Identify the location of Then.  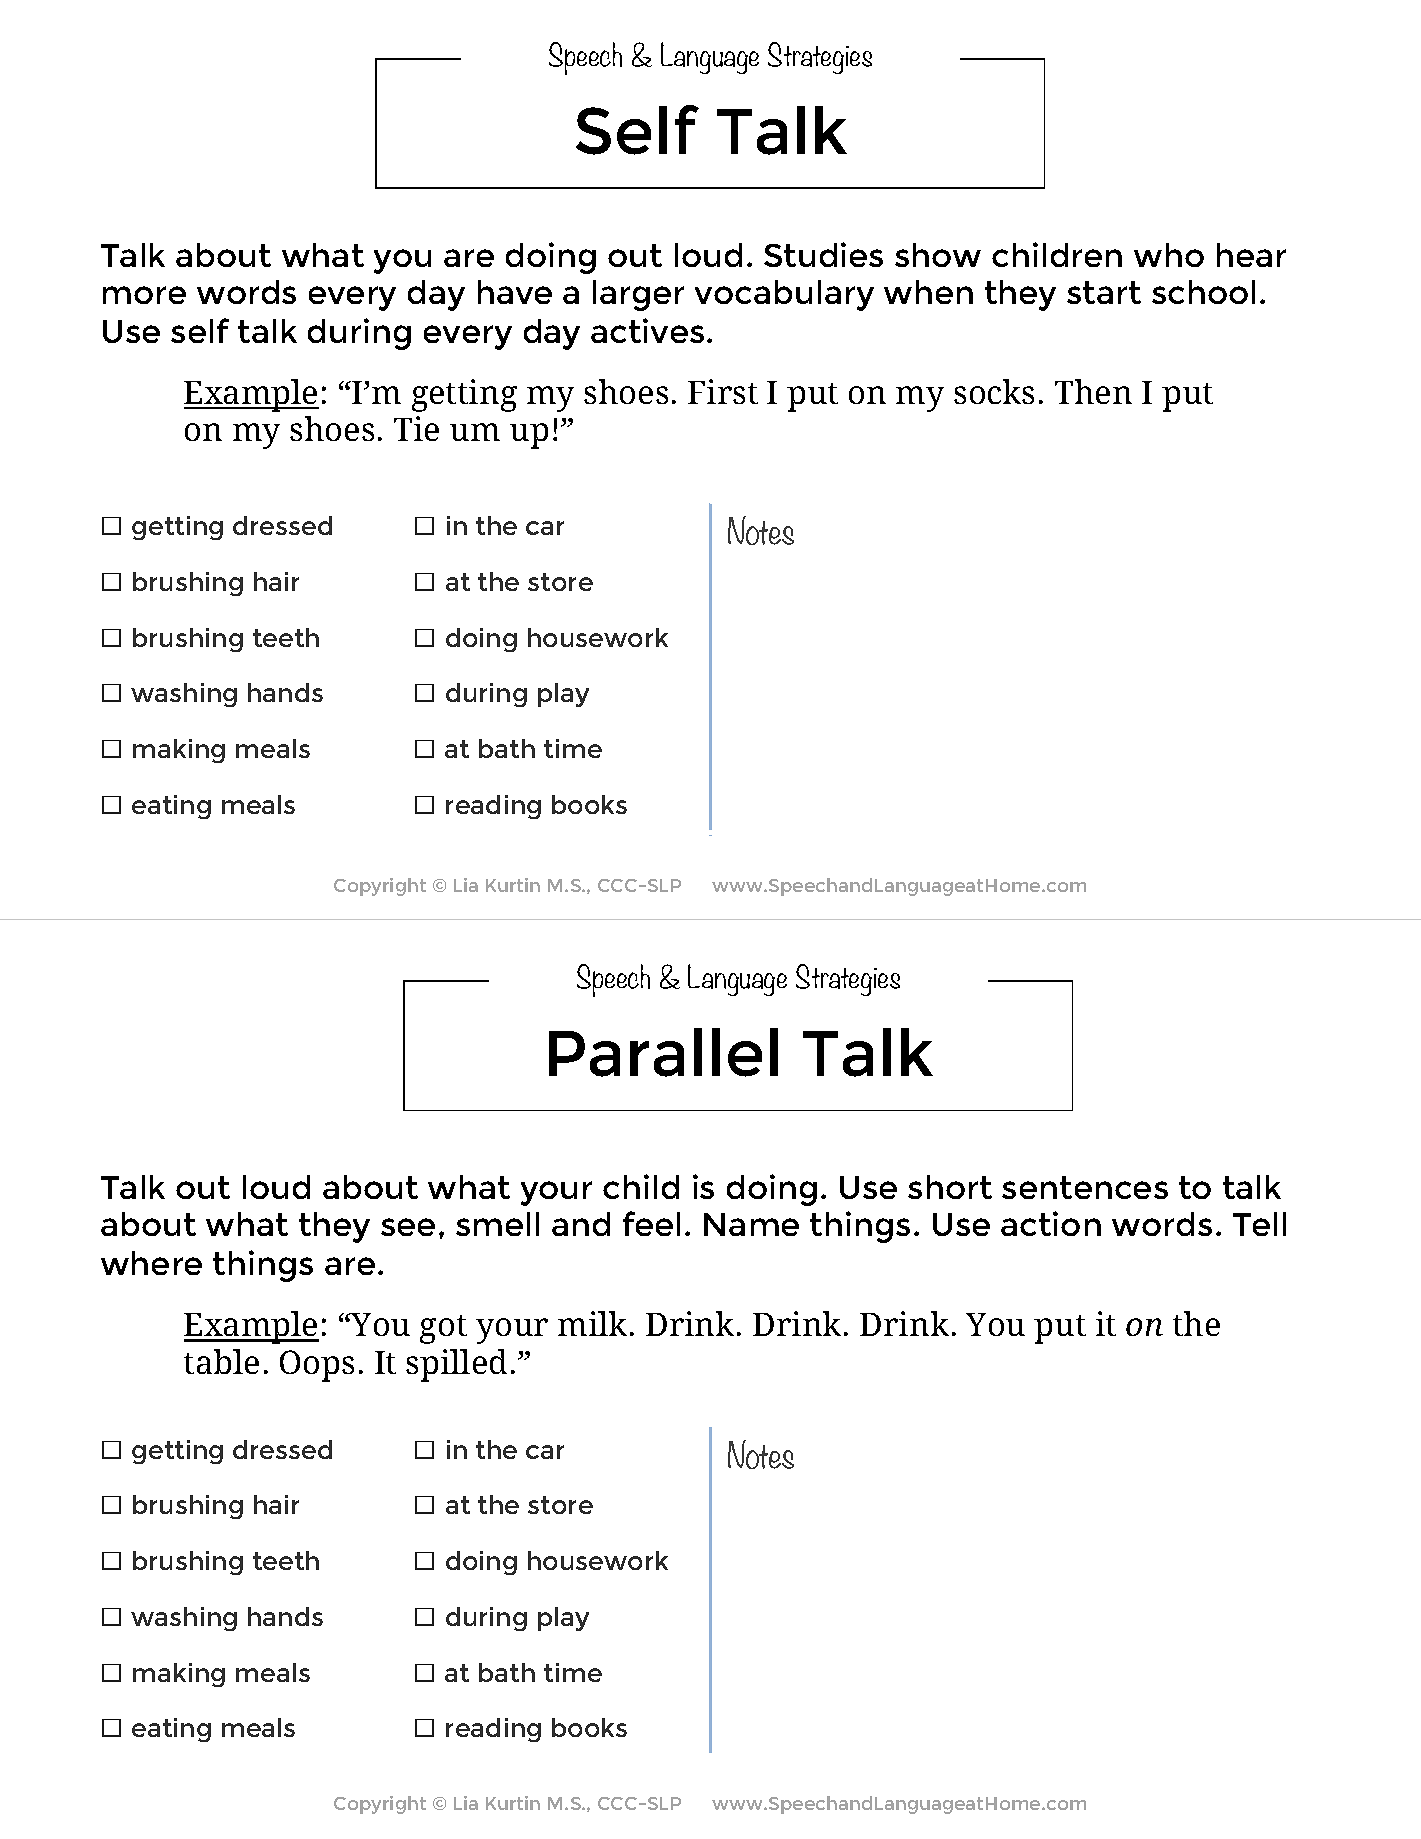
(1093, 391).
